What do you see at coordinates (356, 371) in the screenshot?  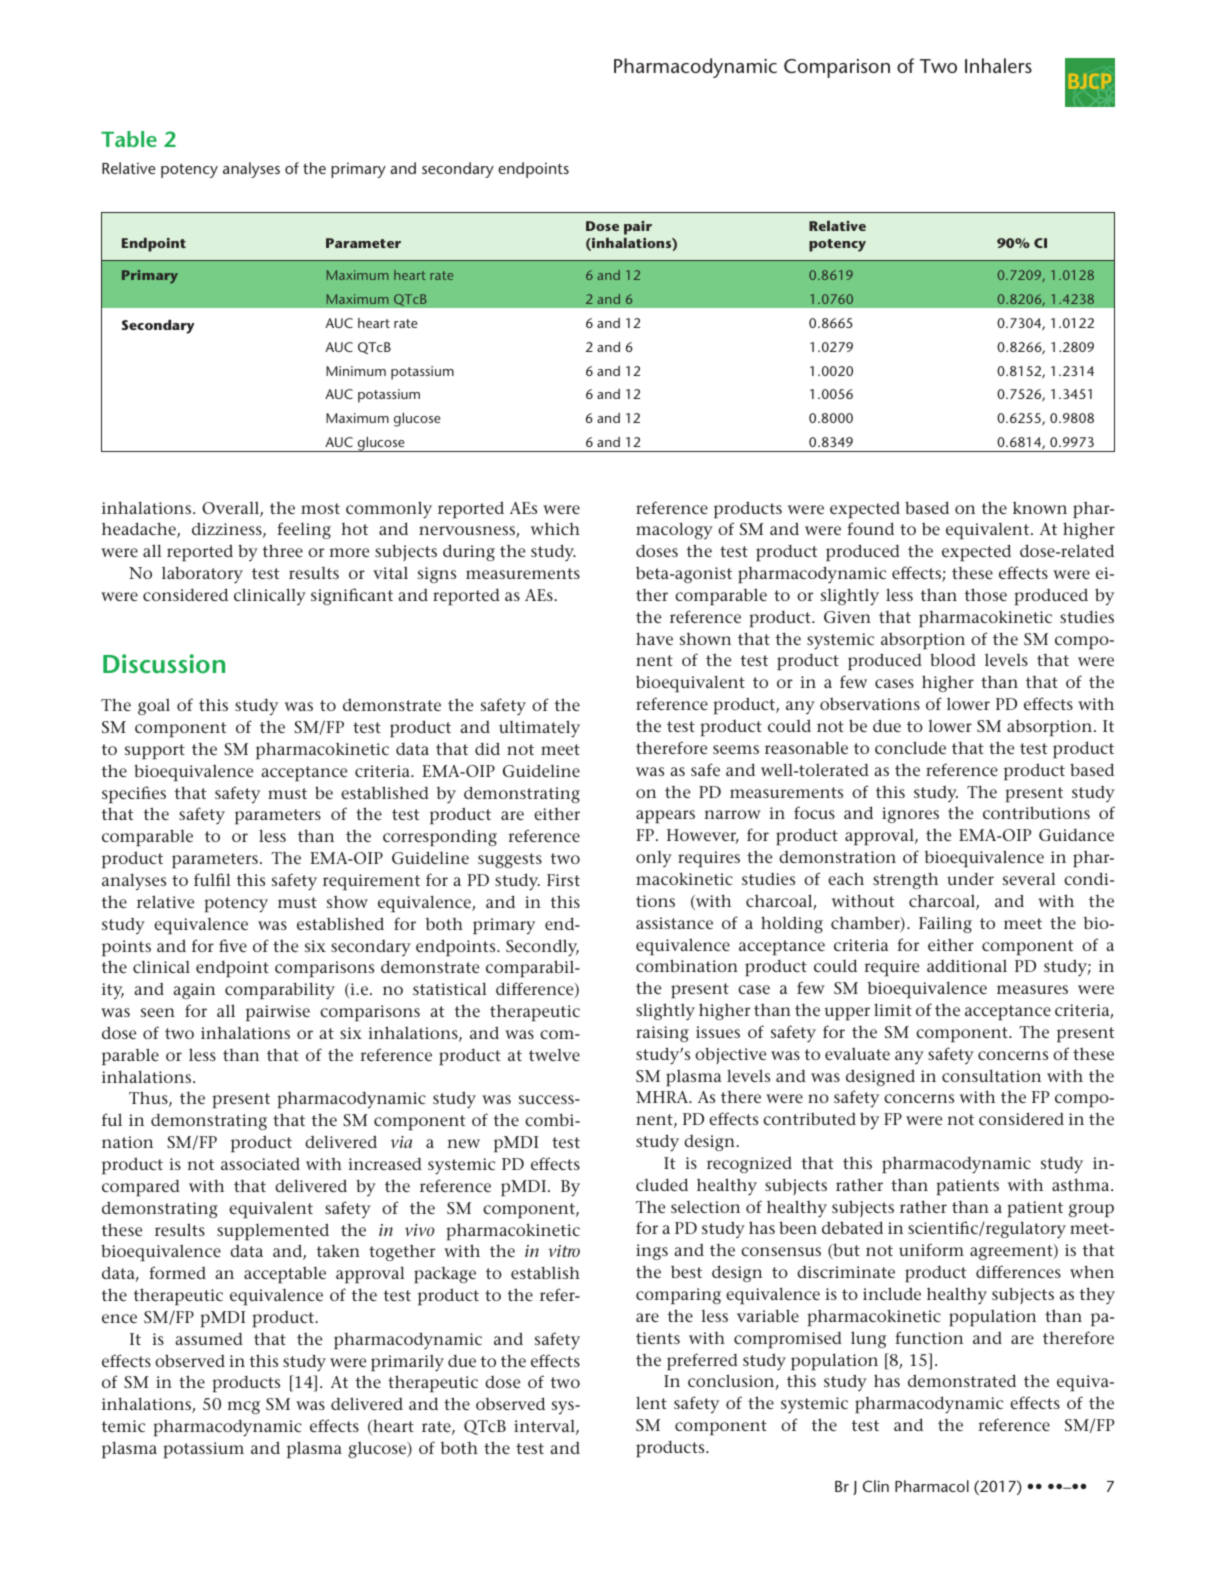 I see `Minimum` at bounding box center [356, 371].
